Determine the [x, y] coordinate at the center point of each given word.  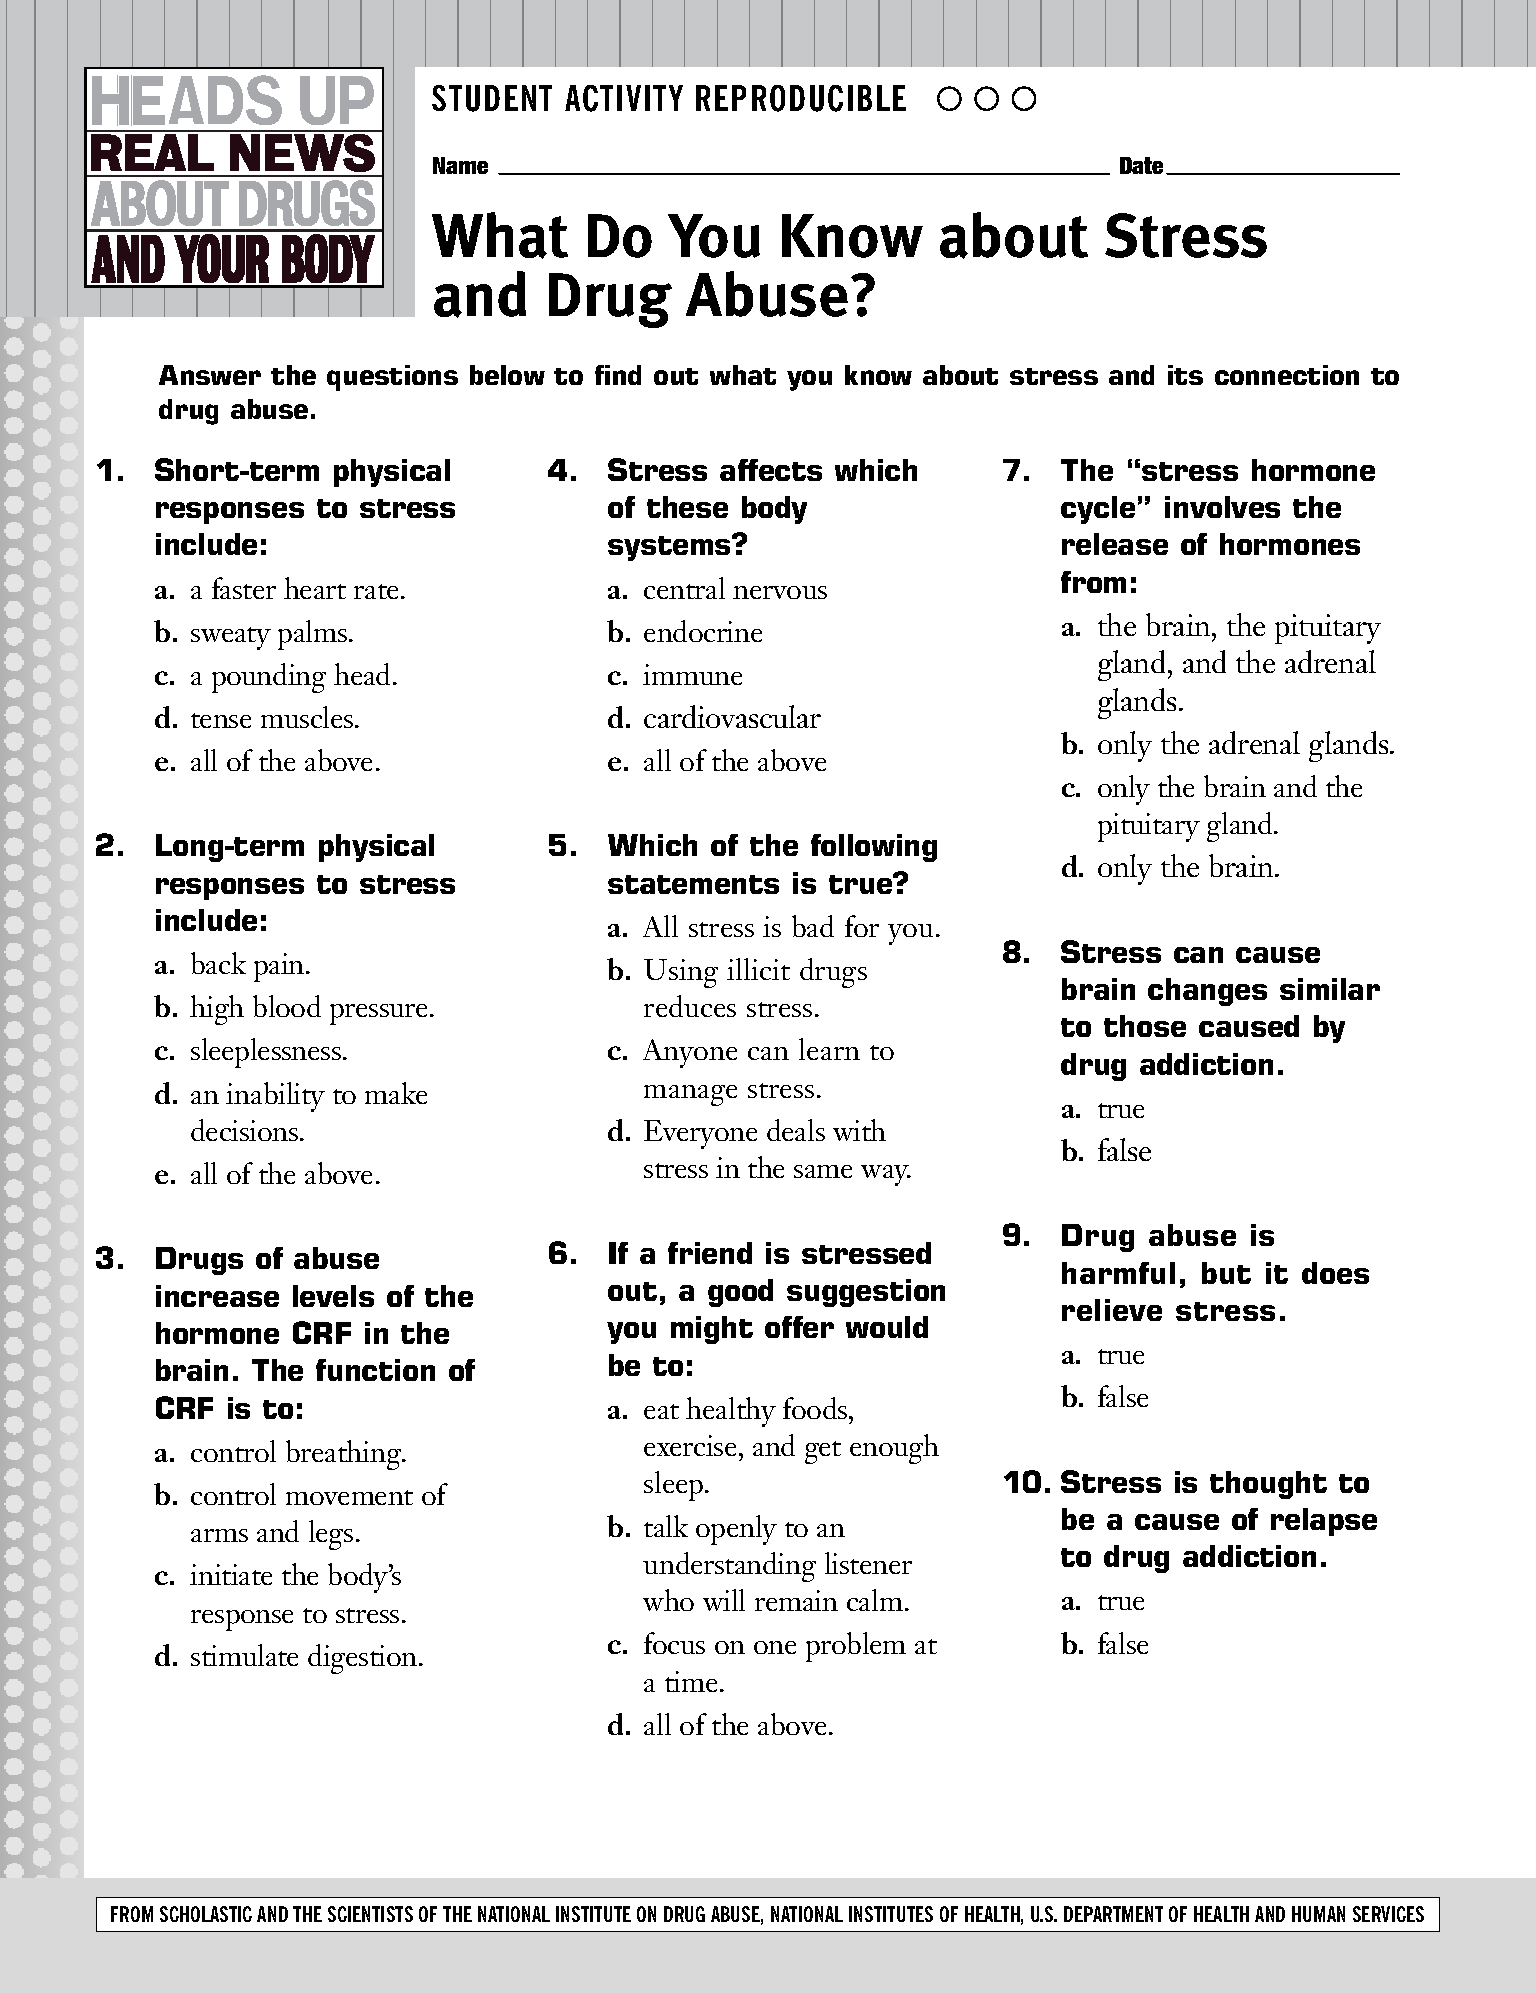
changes [1207, 992]
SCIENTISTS [370, 1914]
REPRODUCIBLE [801, 98]
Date [1141, 165]
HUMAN [1318, 1914]
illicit [758, 969]
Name [460, 165]
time [691, 1681]
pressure [380, 1014]
